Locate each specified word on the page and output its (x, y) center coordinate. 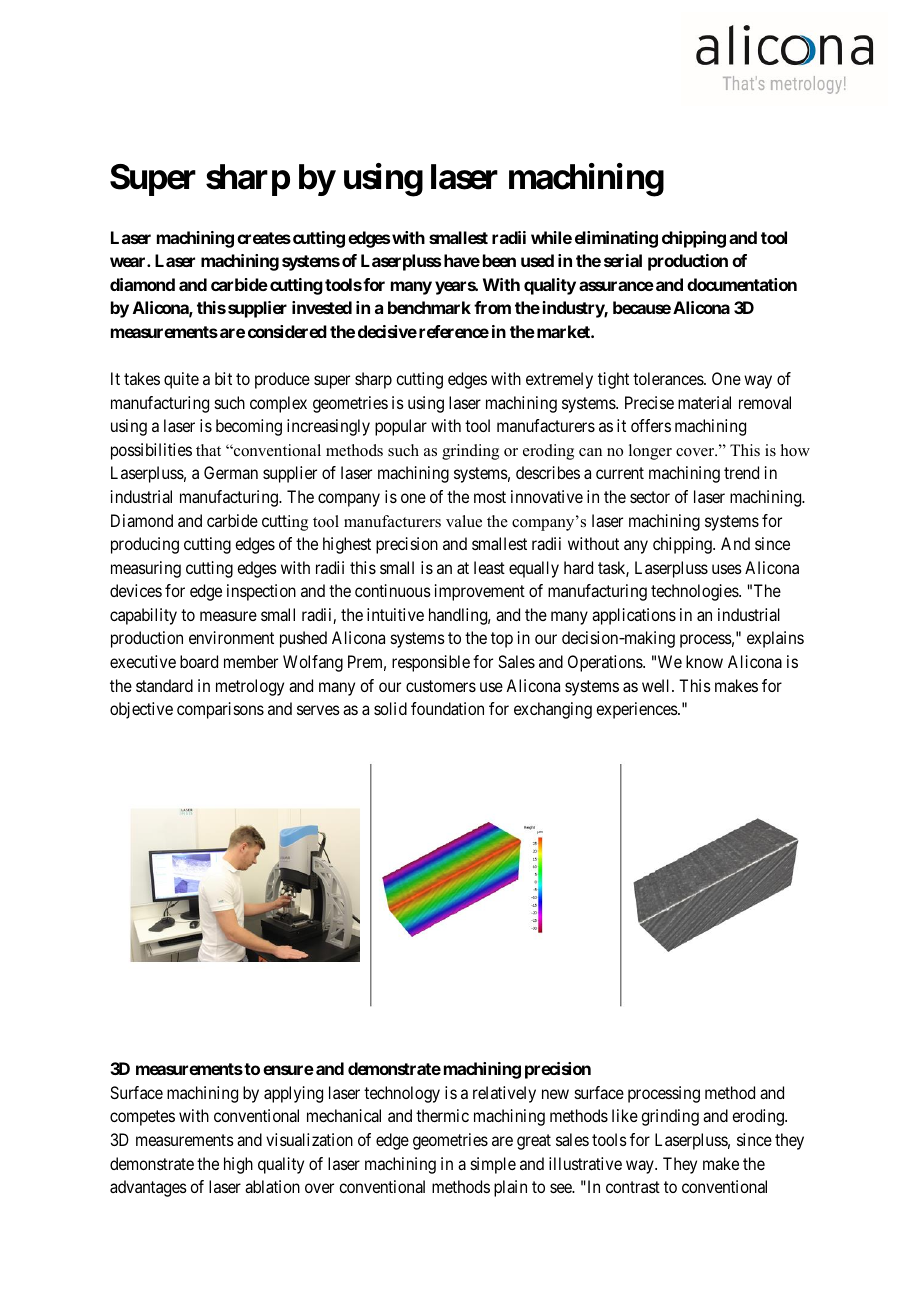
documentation (742, 284)
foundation (447, 708)
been (499, 260)
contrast (633, 1187)
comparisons (220, 710)
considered (287, 331)
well (657, 685)
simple (493, 1165)
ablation (272, 1186)
